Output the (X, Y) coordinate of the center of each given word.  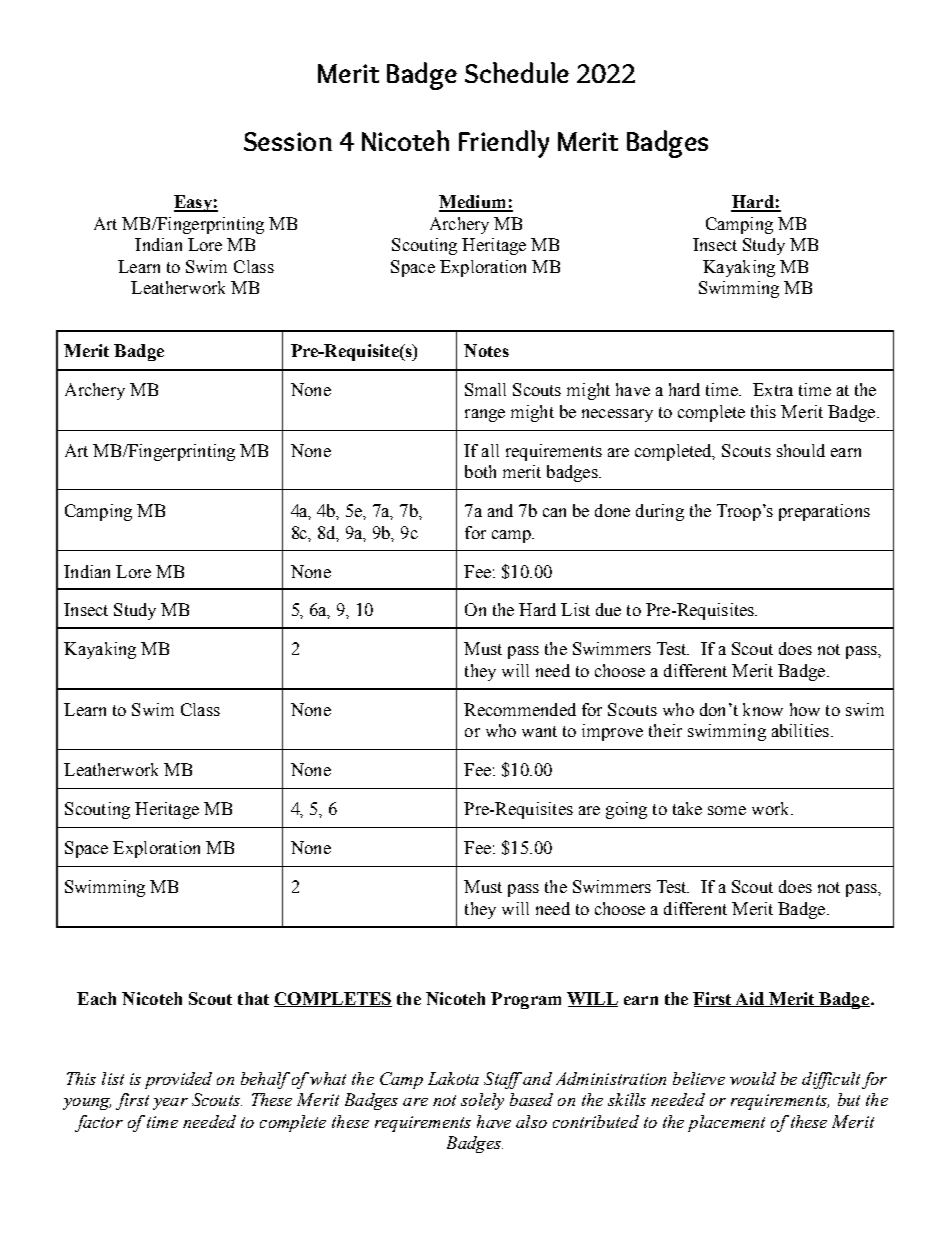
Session (288, 141)
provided (178, 1080)
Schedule (517, 72)
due (608, 609)
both (480, 471)
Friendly (504, 144)
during (660, 512)
